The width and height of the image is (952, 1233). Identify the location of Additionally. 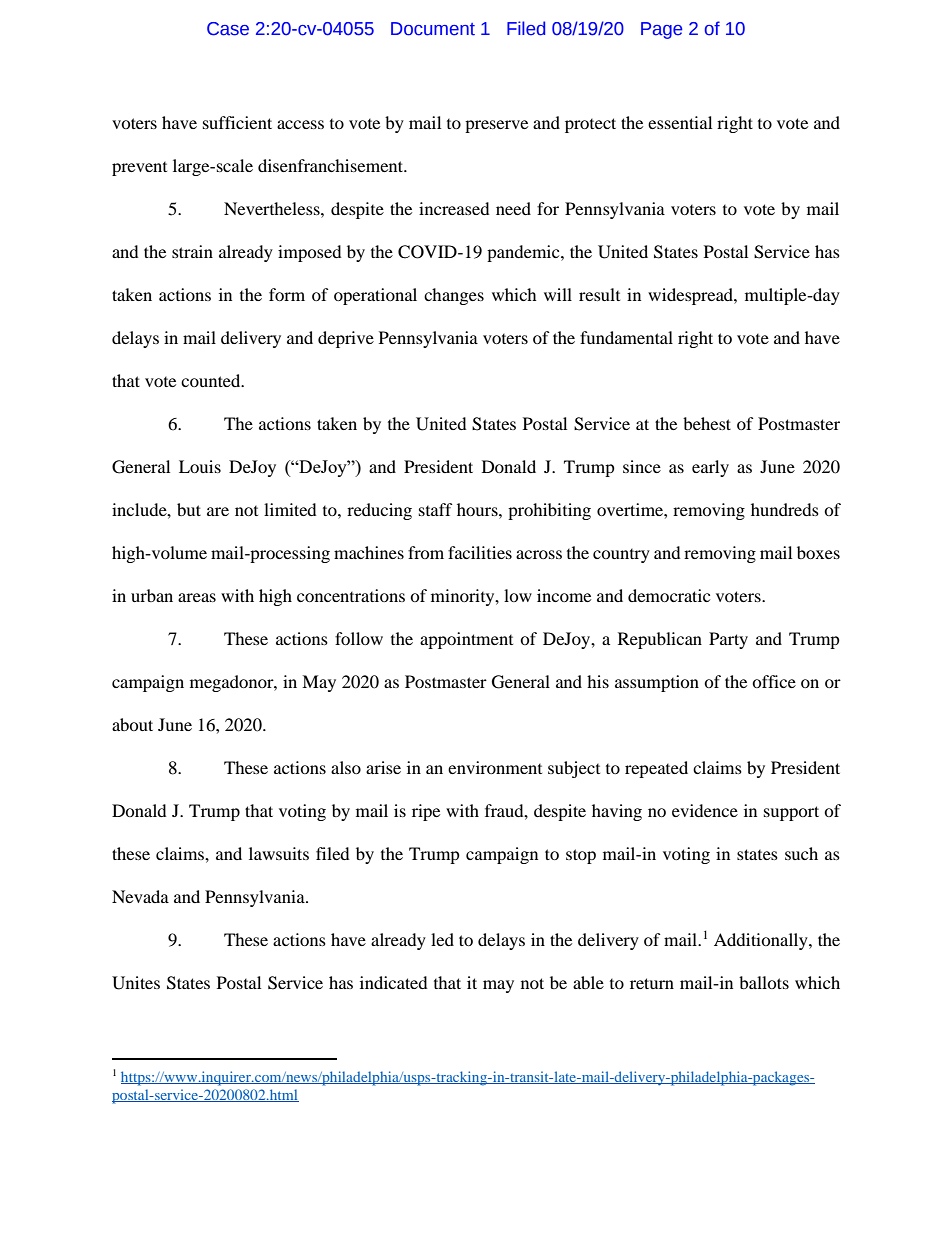
(762, 941).
